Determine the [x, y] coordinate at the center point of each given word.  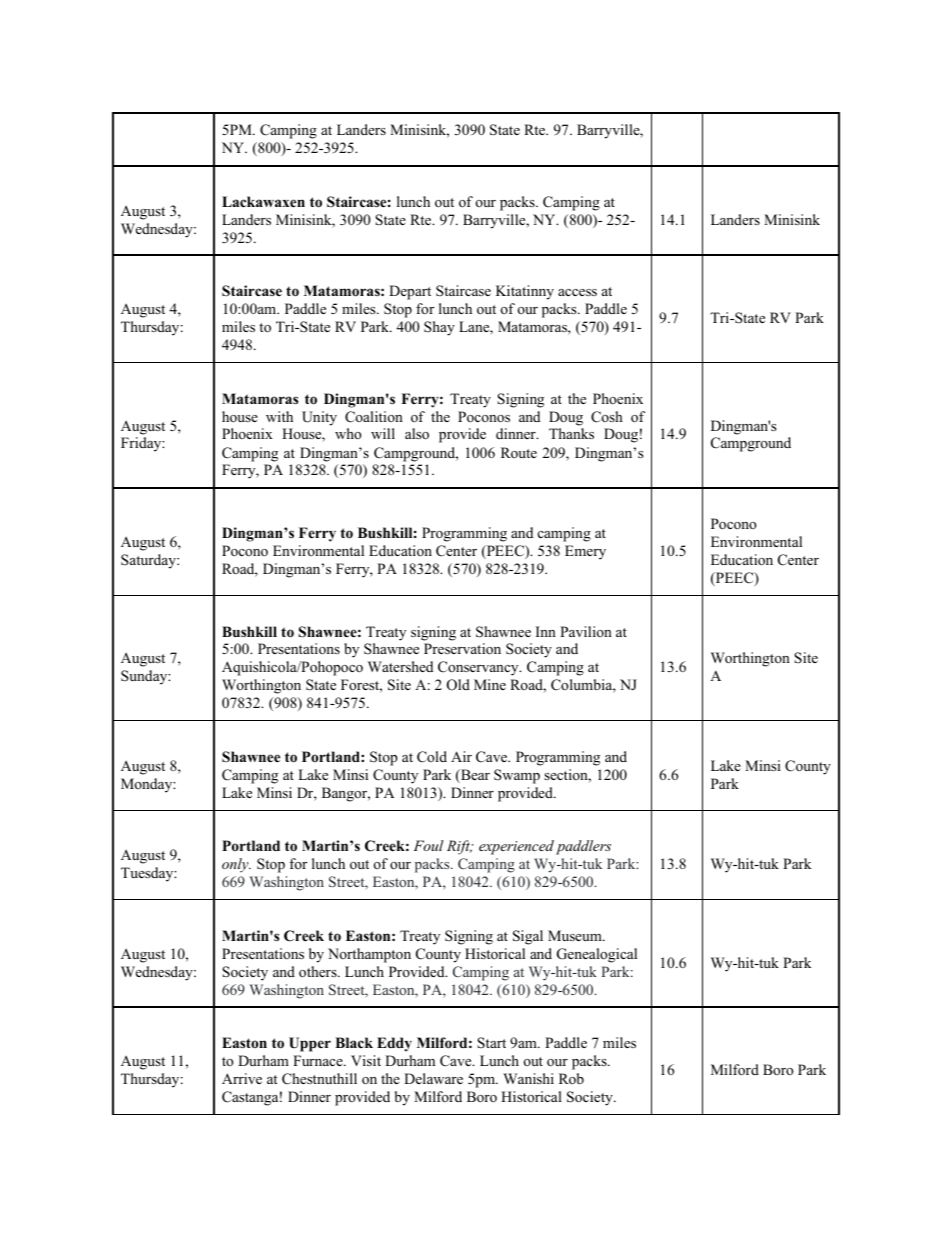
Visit [366, 1060]
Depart [410, 292]
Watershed [400, 666]
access [577, 292]
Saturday [149, 561]
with [279, 416]
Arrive [242, 1078]
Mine [490, 684]
